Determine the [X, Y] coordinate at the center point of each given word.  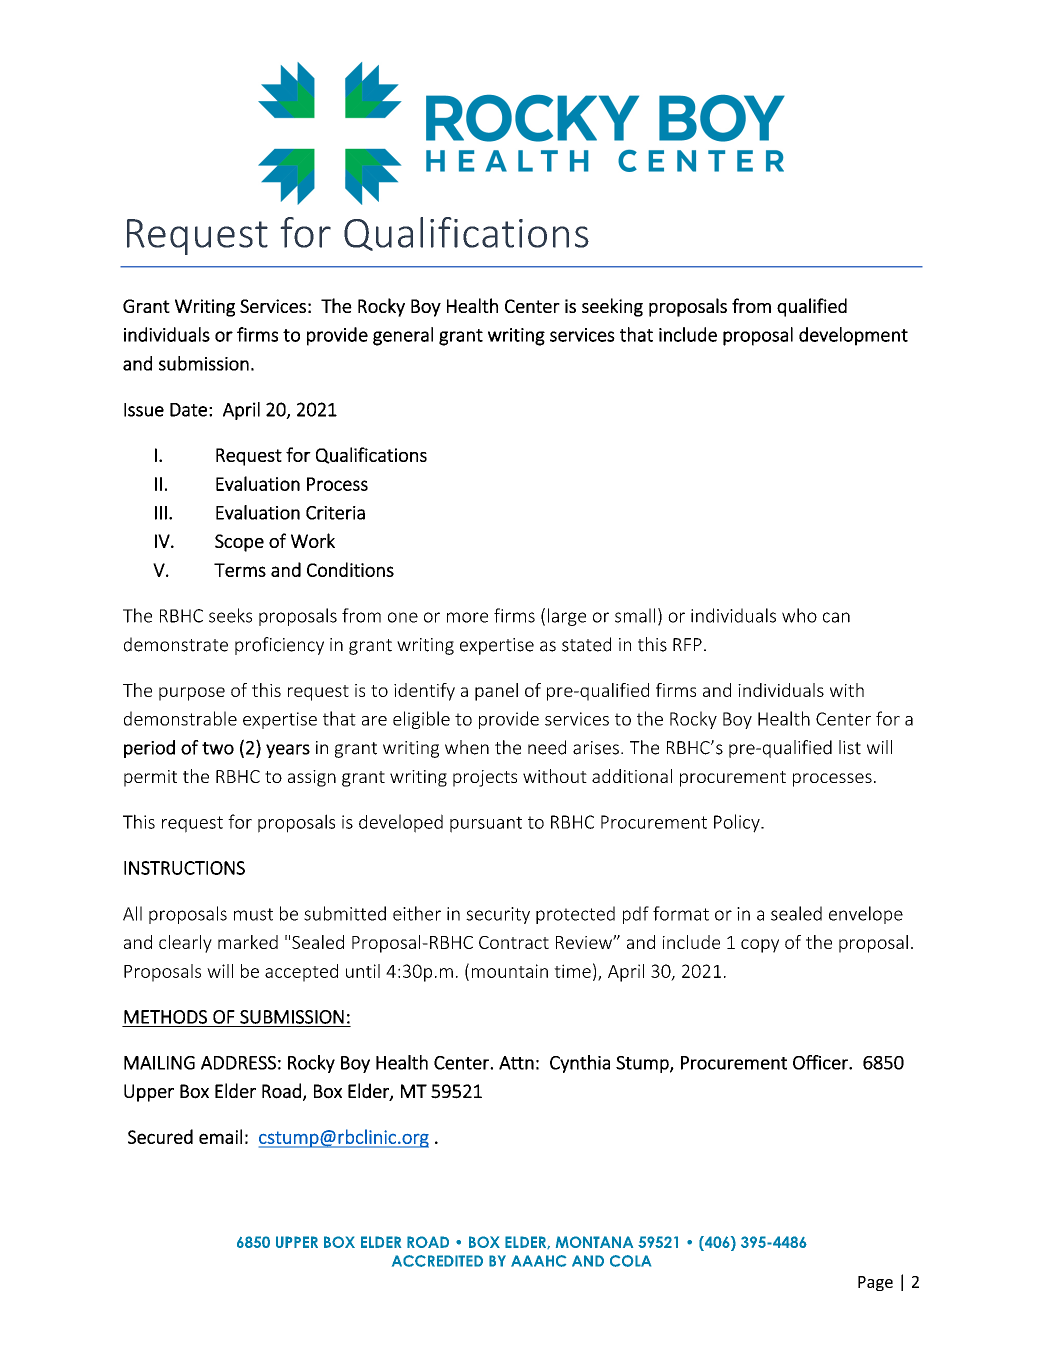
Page [875, 1283]
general [403, 336]
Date [188, 410]
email [220, 1136]
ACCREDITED [437, 1261]
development [853, 336]
